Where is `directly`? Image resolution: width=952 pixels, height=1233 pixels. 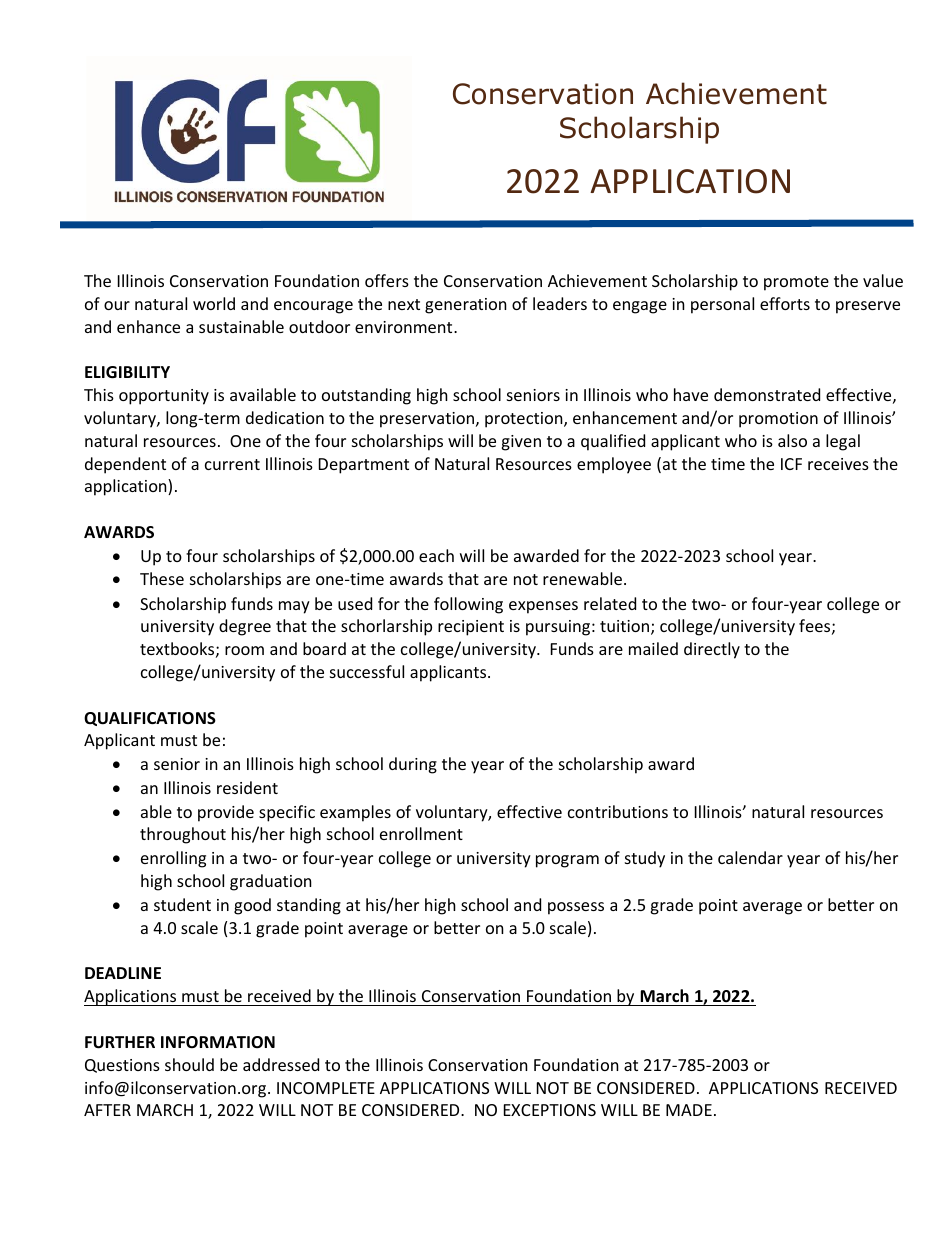 directly is located at coordinates (712, 650).
